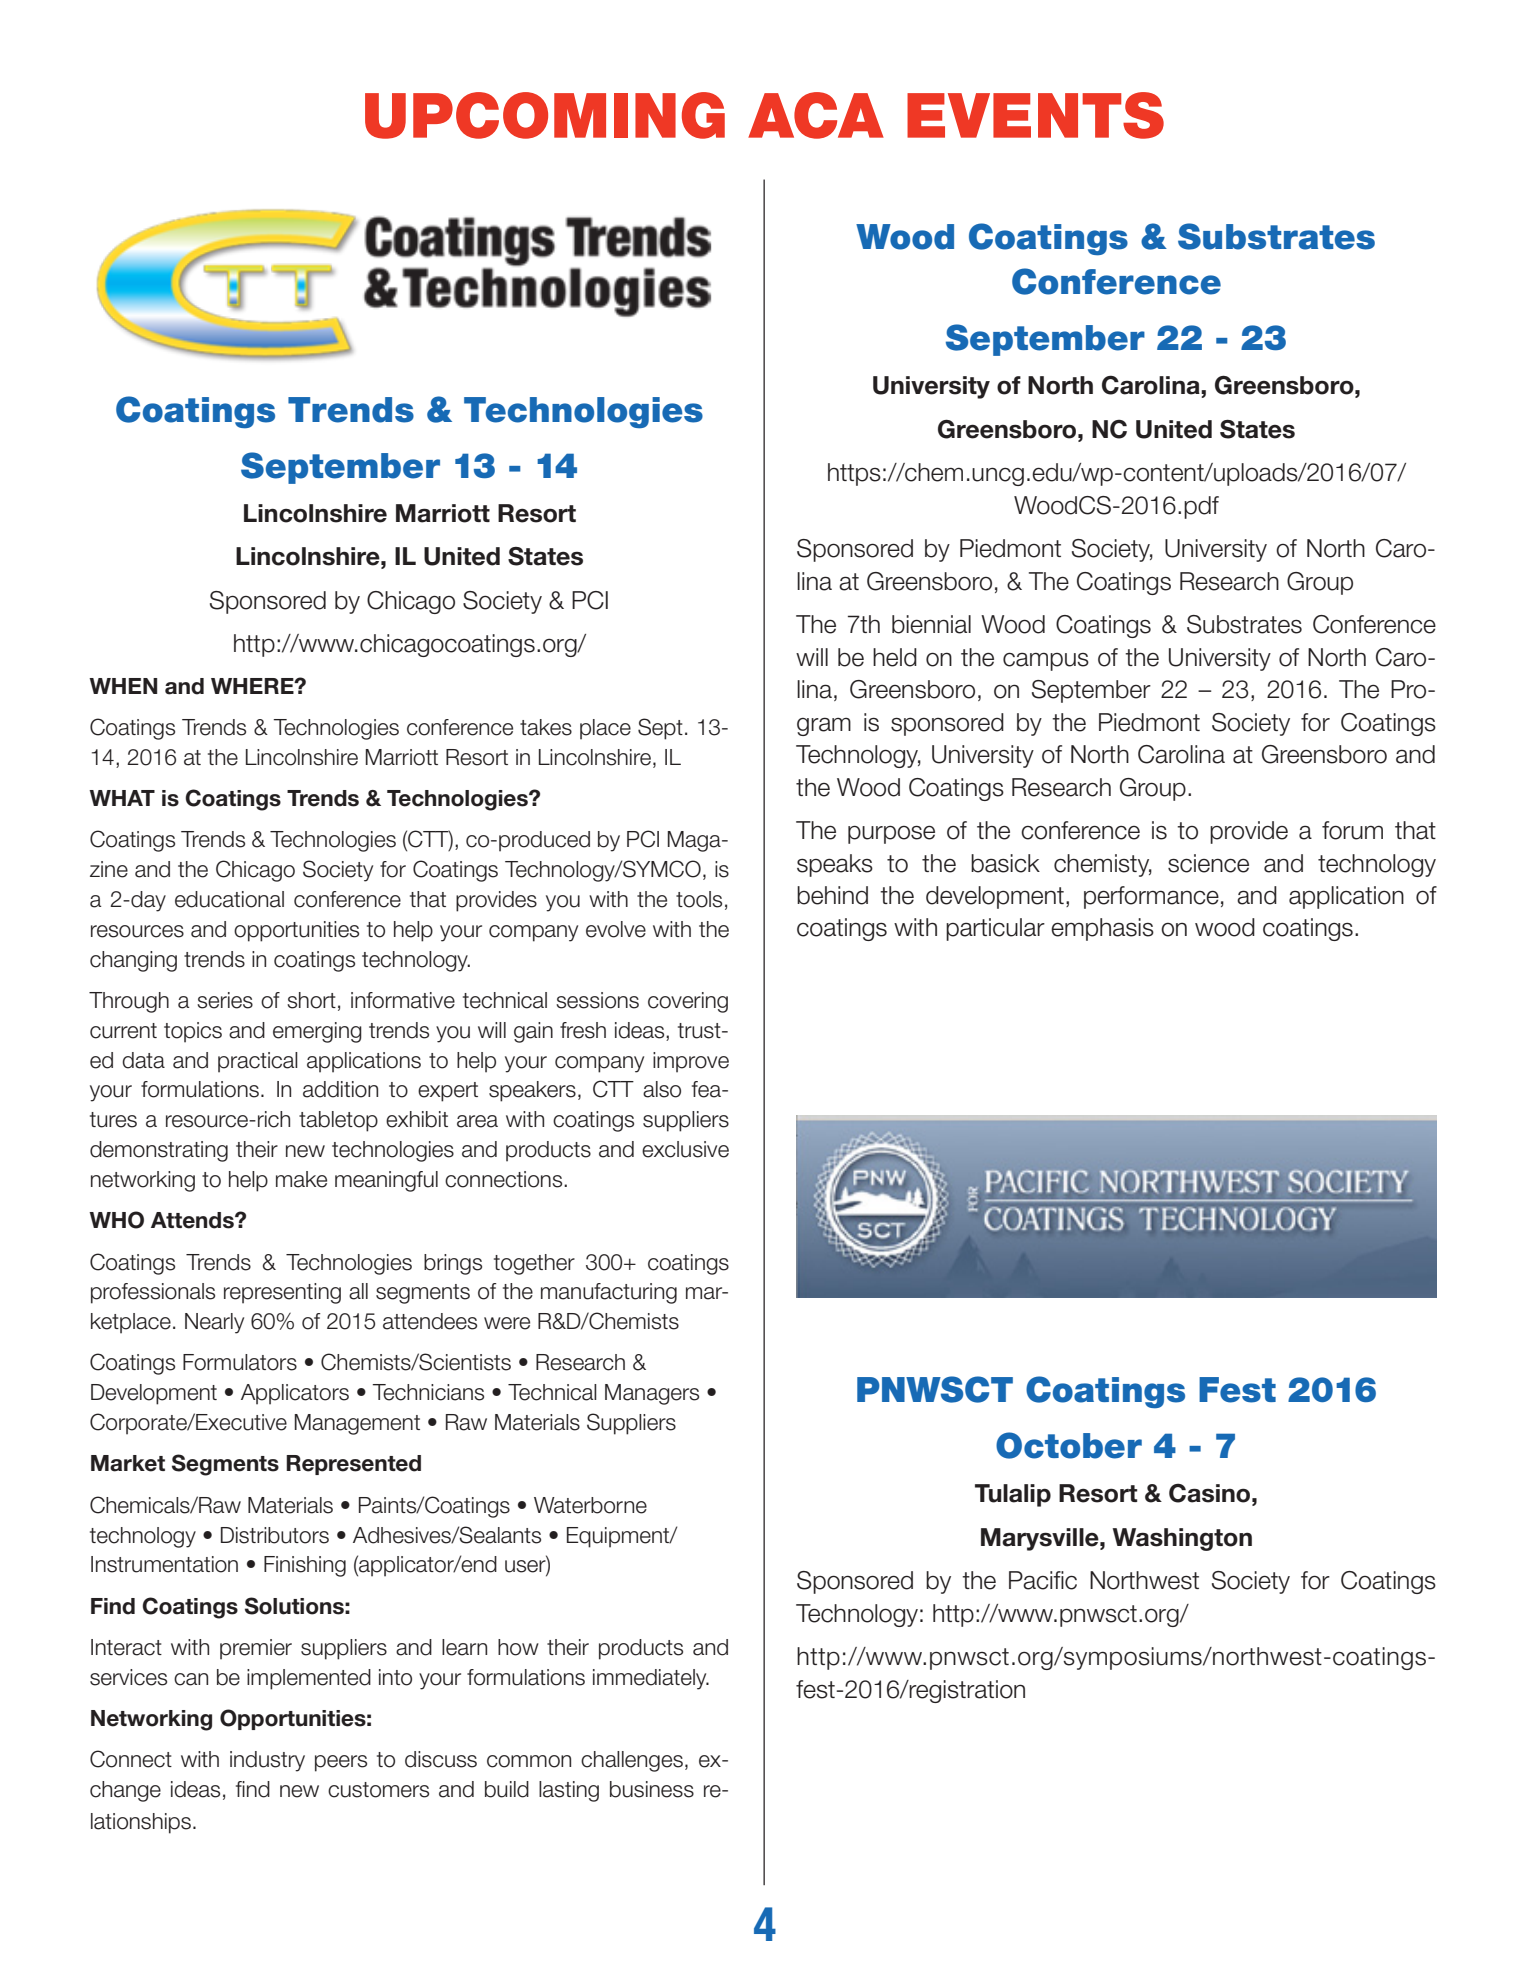 The height and width of the screenshot is (1975, 1526). What do you see at coordinates (267, 1761) in the screenshot?
I see `industry` at bounding box center [267, 1761].
